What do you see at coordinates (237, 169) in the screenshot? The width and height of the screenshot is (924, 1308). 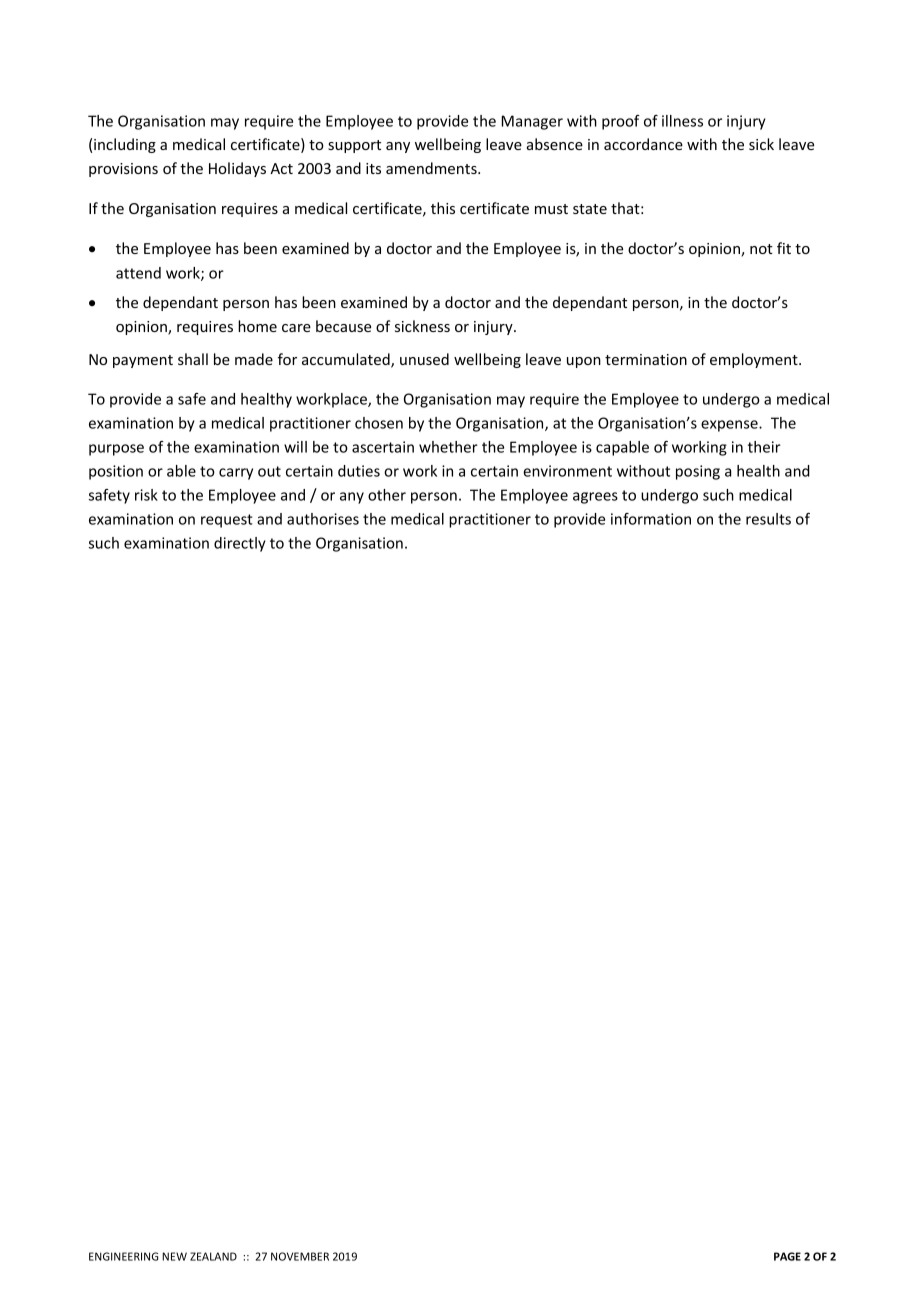 I see `Holidays` at bounding box center [237, 169].
